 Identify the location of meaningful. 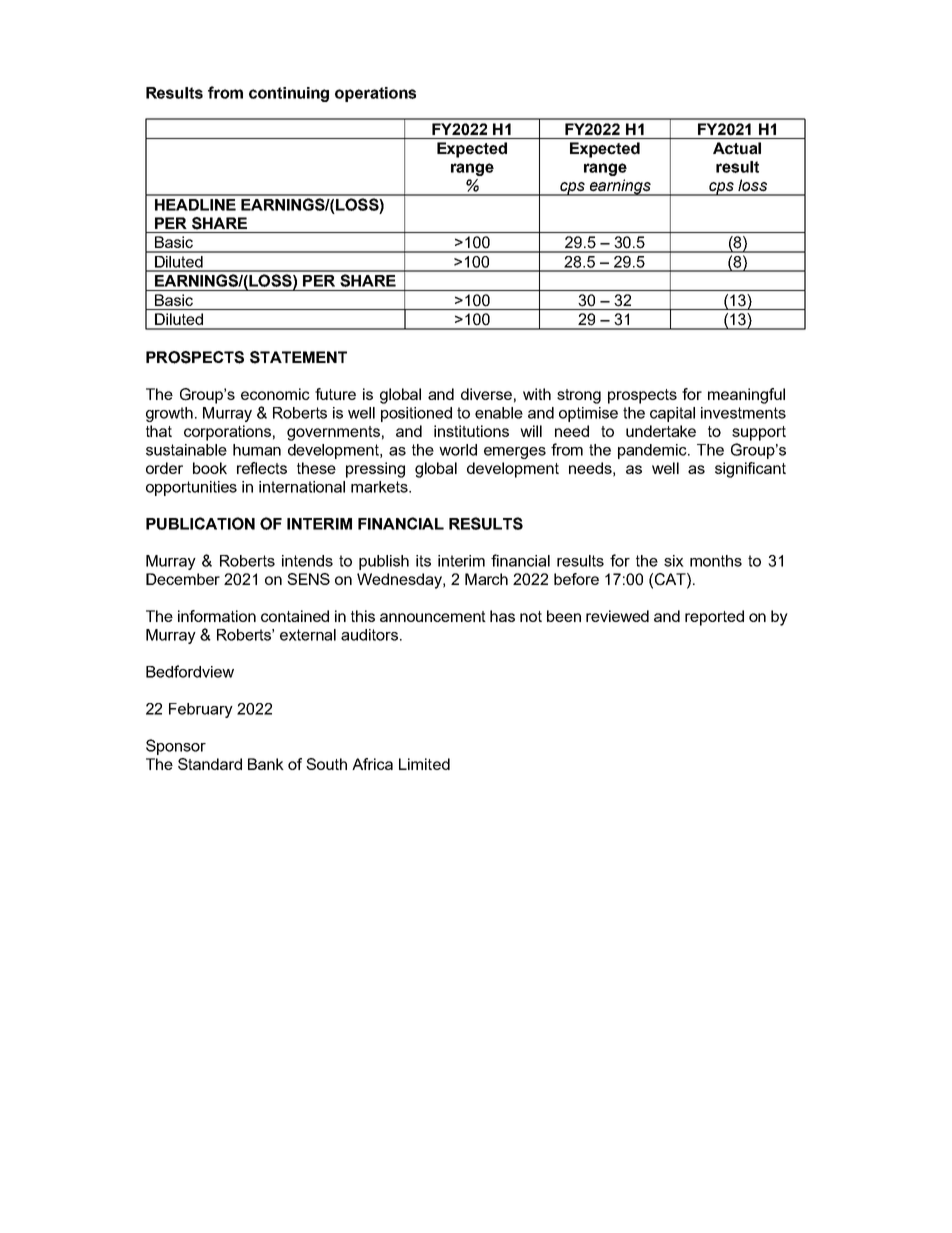
(746, 396).
